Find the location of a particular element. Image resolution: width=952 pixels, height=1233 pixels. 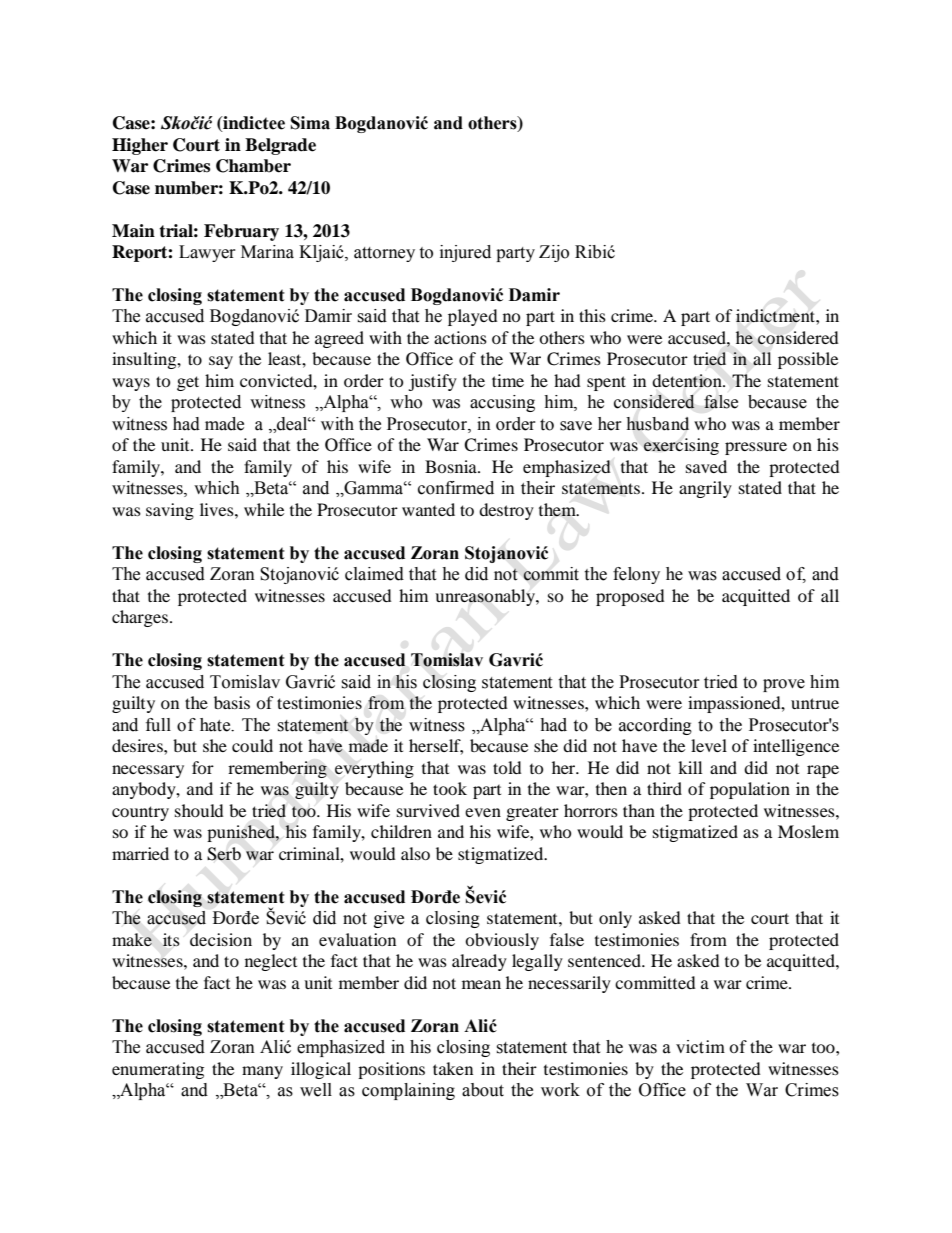

unreasonably is located at coordinates (486, 597).
